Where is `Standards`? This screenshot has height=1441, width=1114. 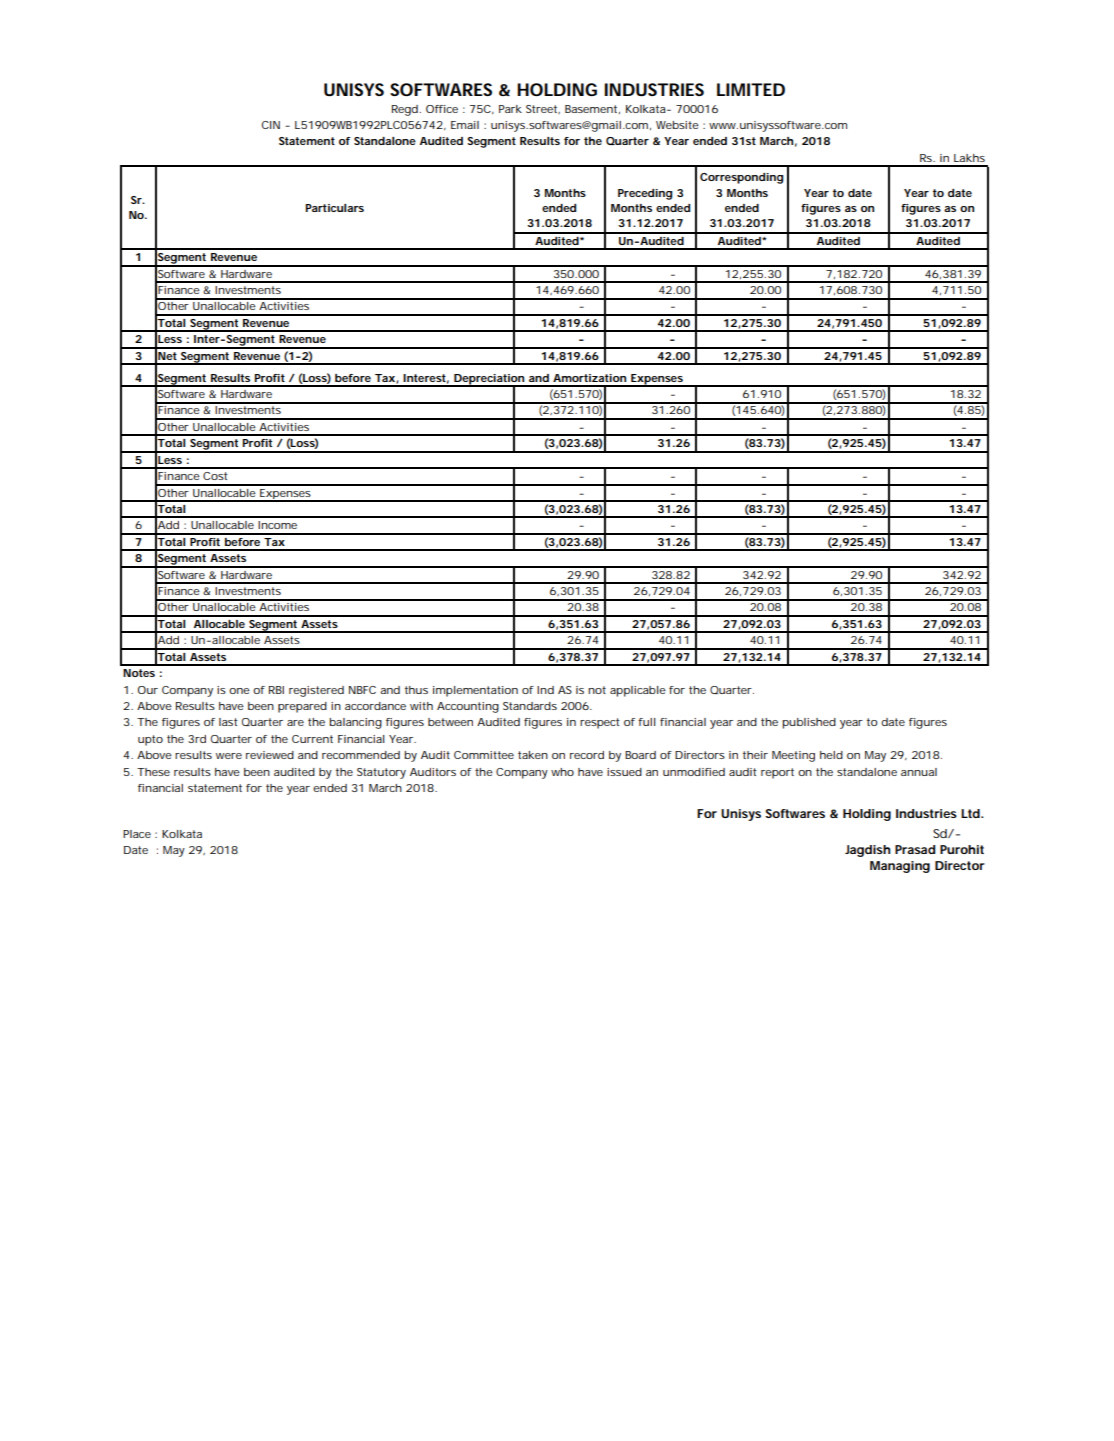 Standards is located at coordinates (530, 706).
